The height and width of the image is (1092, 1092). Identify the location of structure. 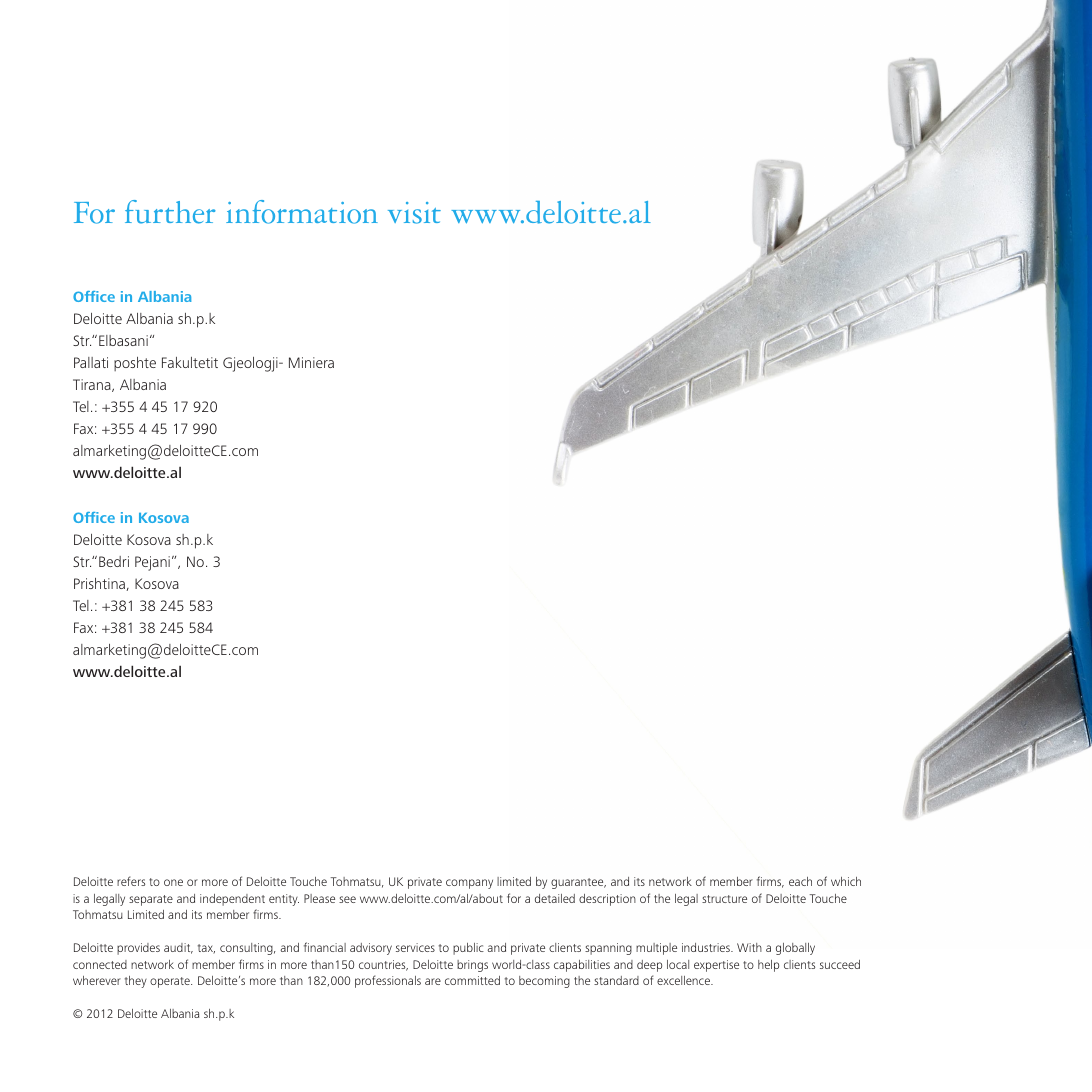
(724, 899).
